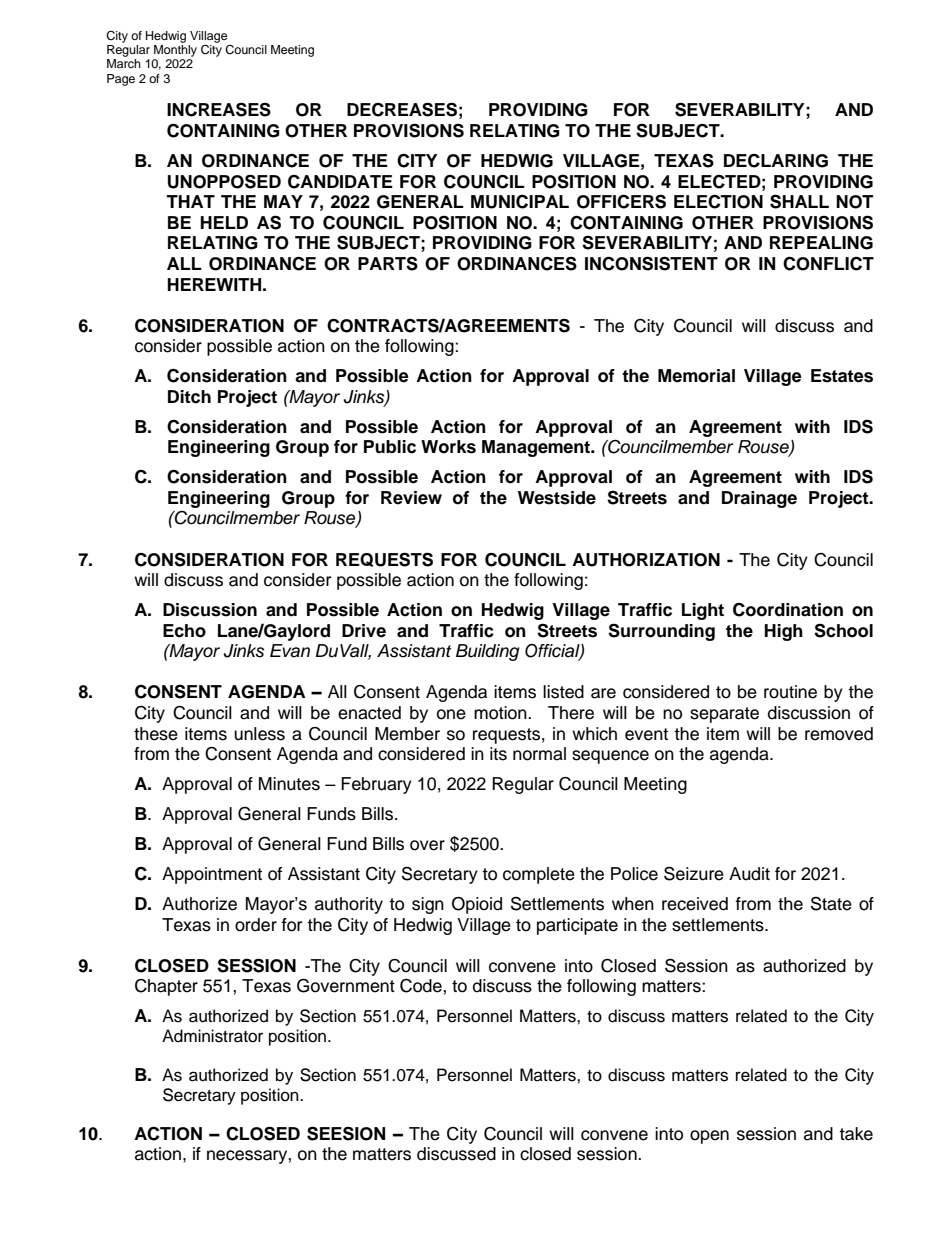 The width and height of the page is (952, 1233). Describe the element at coordinates (520, 201) in the page. I see `MUNICIPAL` at that location.
